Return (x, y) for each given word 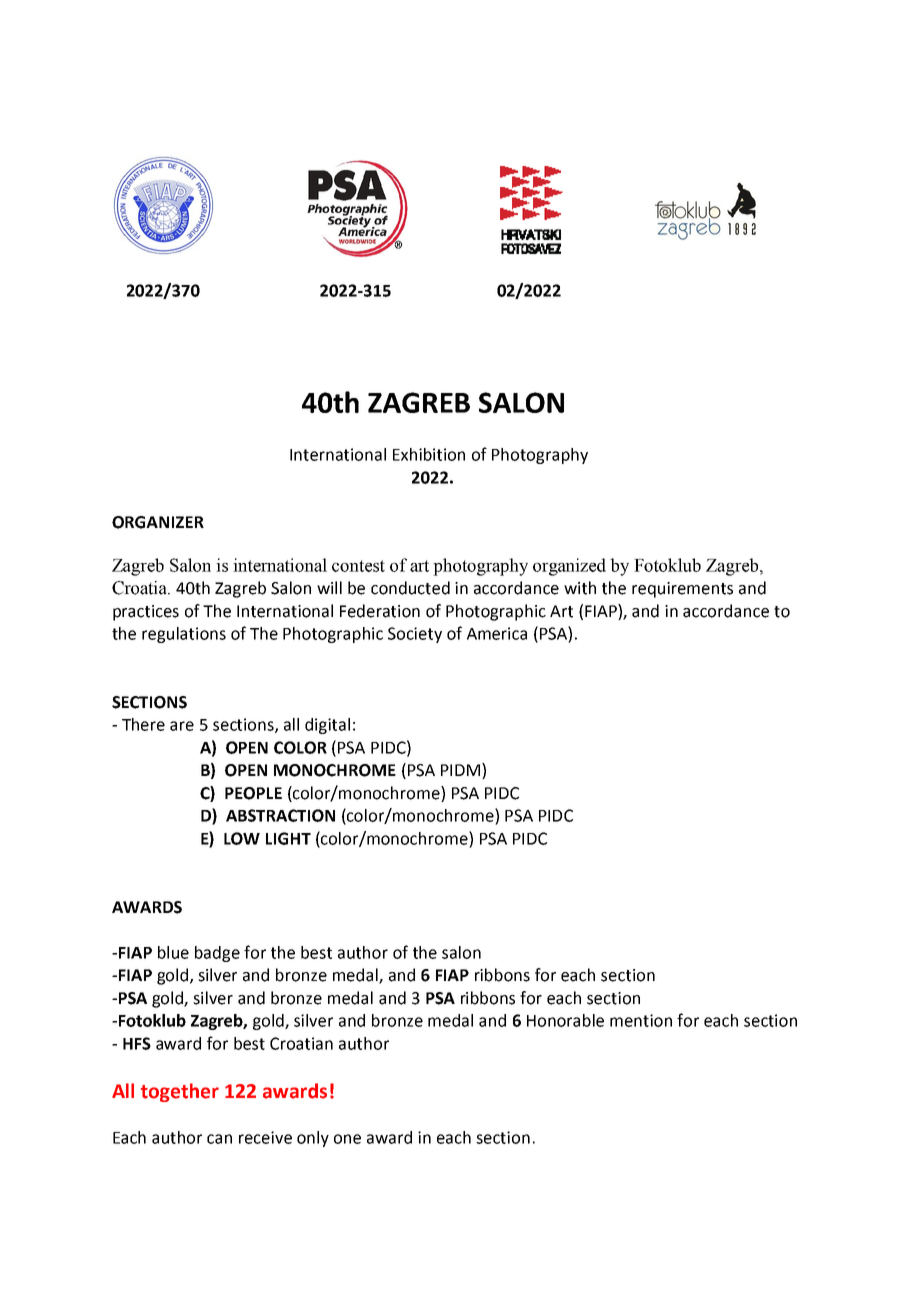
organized (569, 567)
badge (217, 954)
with (580, 588)
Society (415, 635)
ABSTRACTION (280, 815)
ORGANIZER (158, 522)
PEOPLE (253, 793)
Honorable (565, 1020)
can (219, 1139)
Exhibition (429, 454)
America (497, 633)
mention (641, 1020)
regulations (184, 635)
